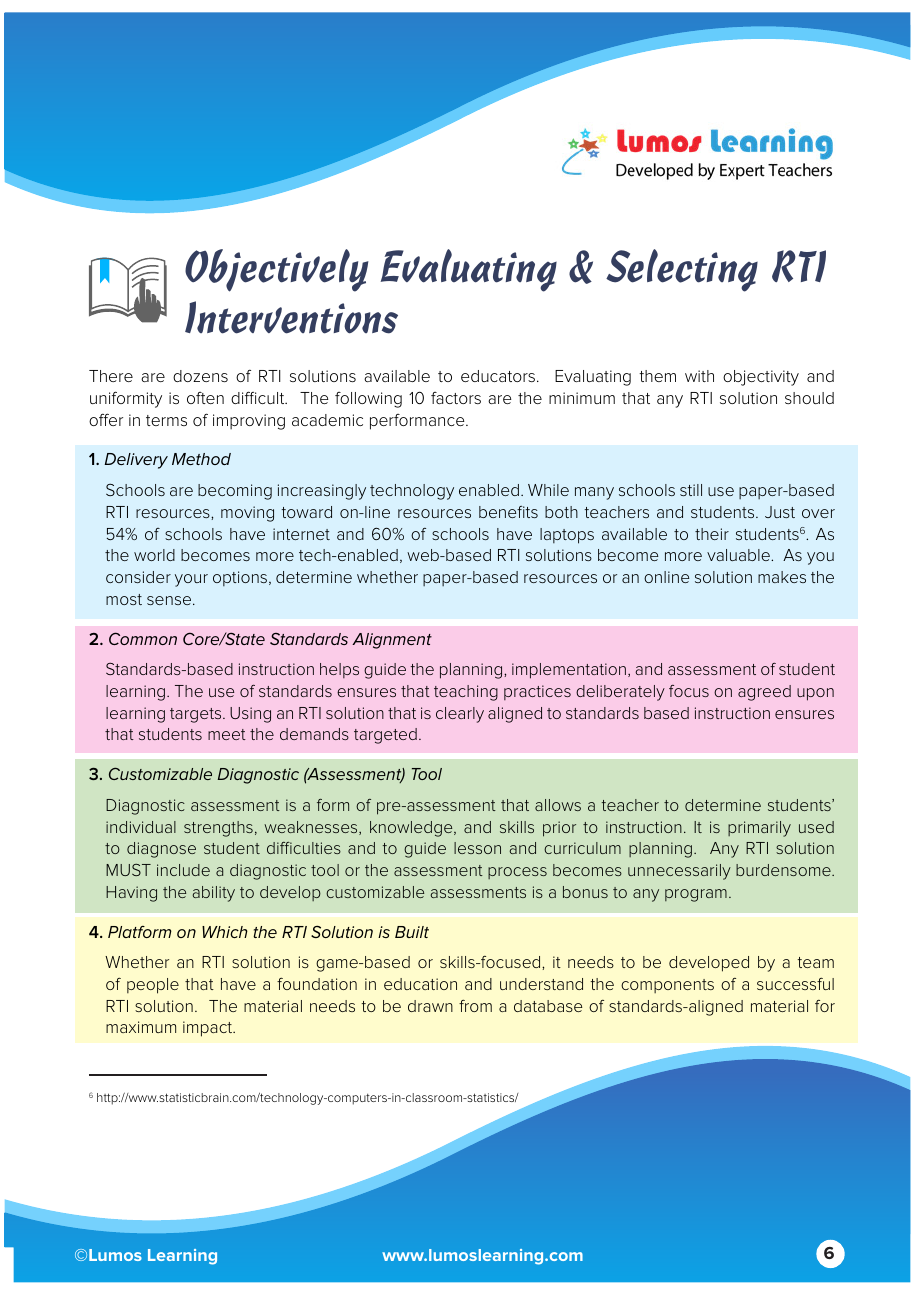  What do you see at coordinates (498, 376) in the image?
I see `educators` at bounding box center [498, 376].
